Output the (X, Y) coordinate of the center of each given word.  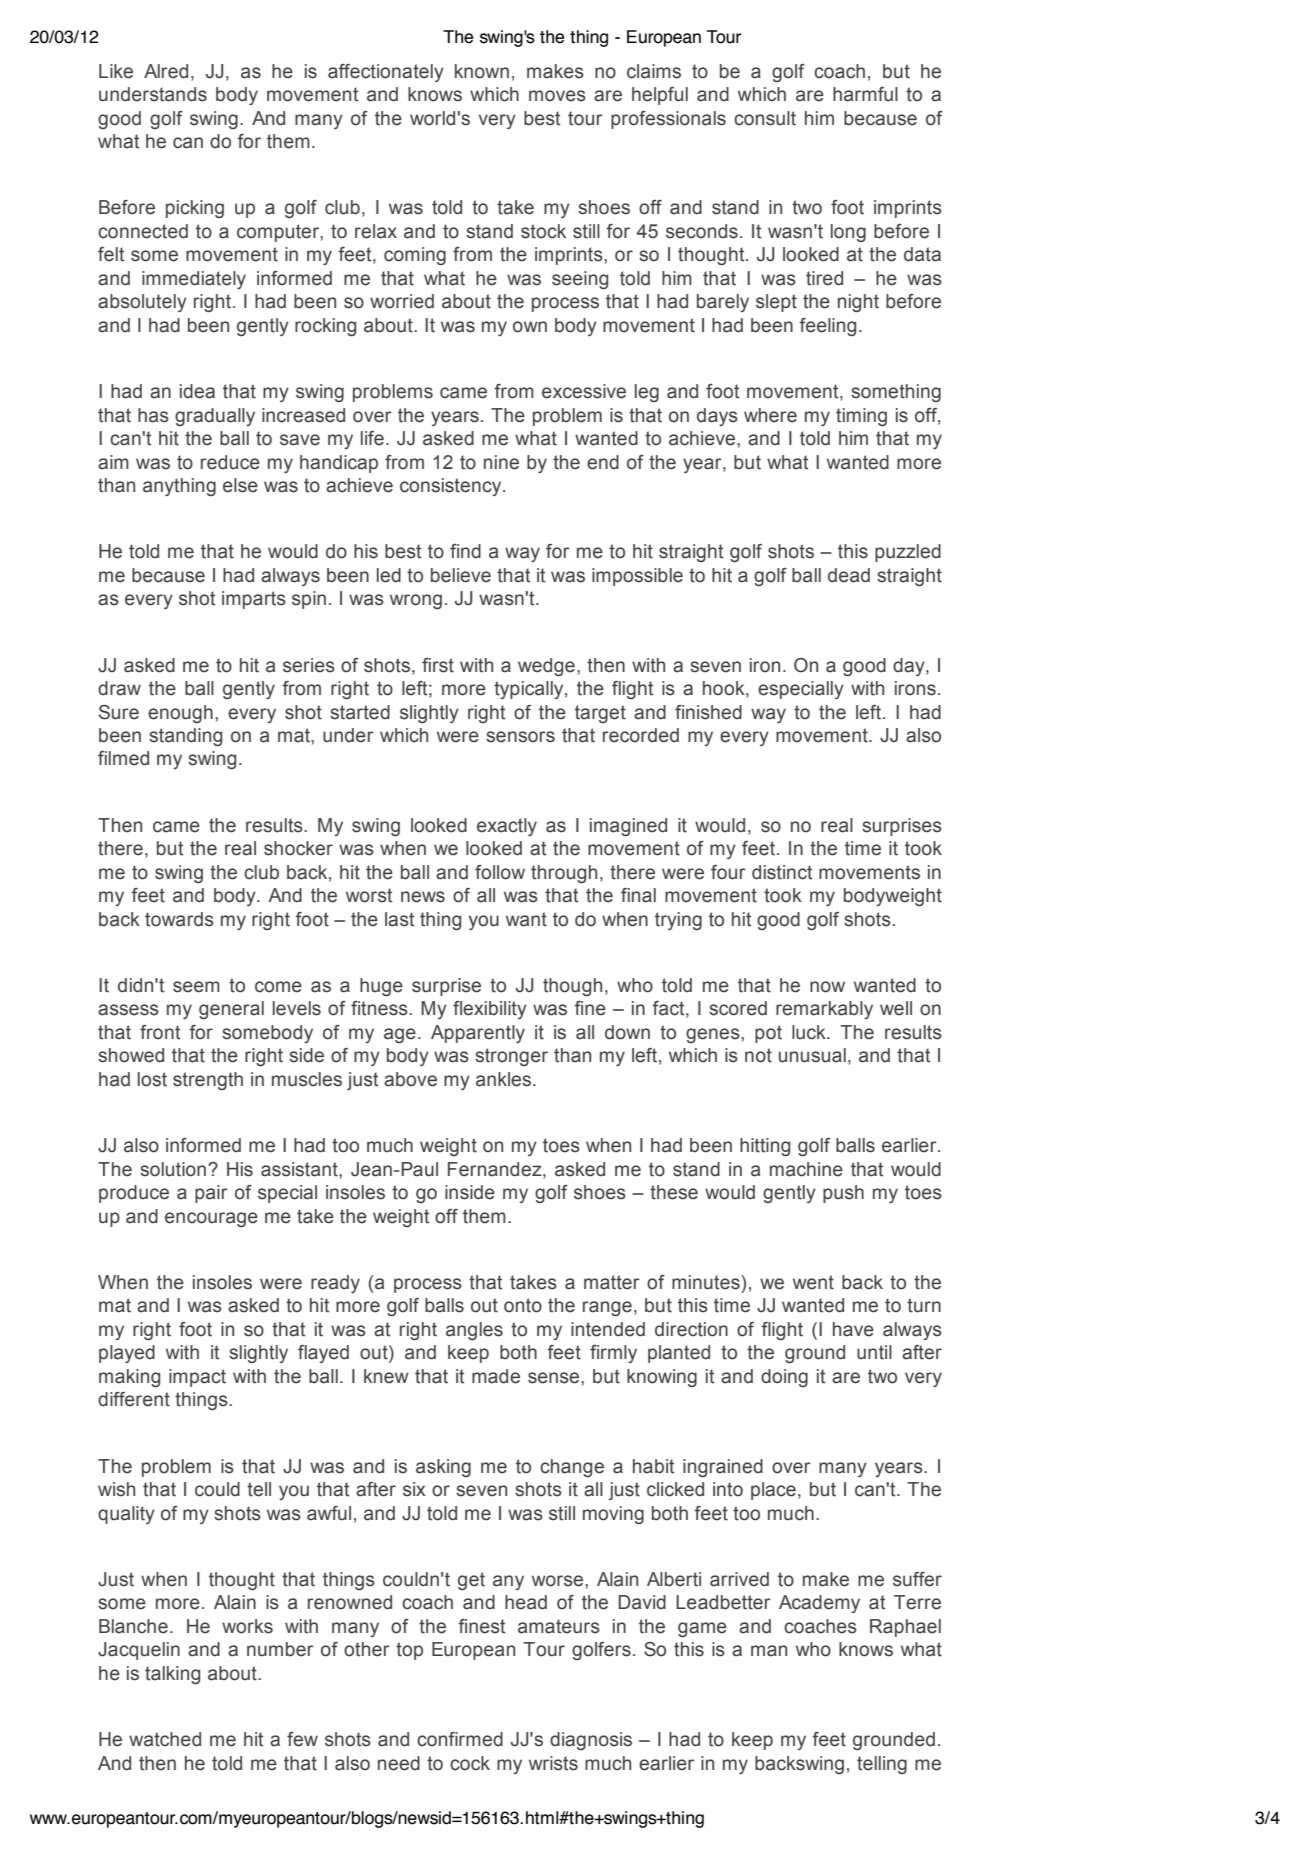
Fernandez (496, 1169)
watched (165, 1739)
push (843, 1194)
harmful (865, 94)
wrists (553, 1763)
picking (195, 209)
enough (180, 714)
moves (557, 96)
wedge (546, 667)
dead (849, 575)
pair (211, 1194)
